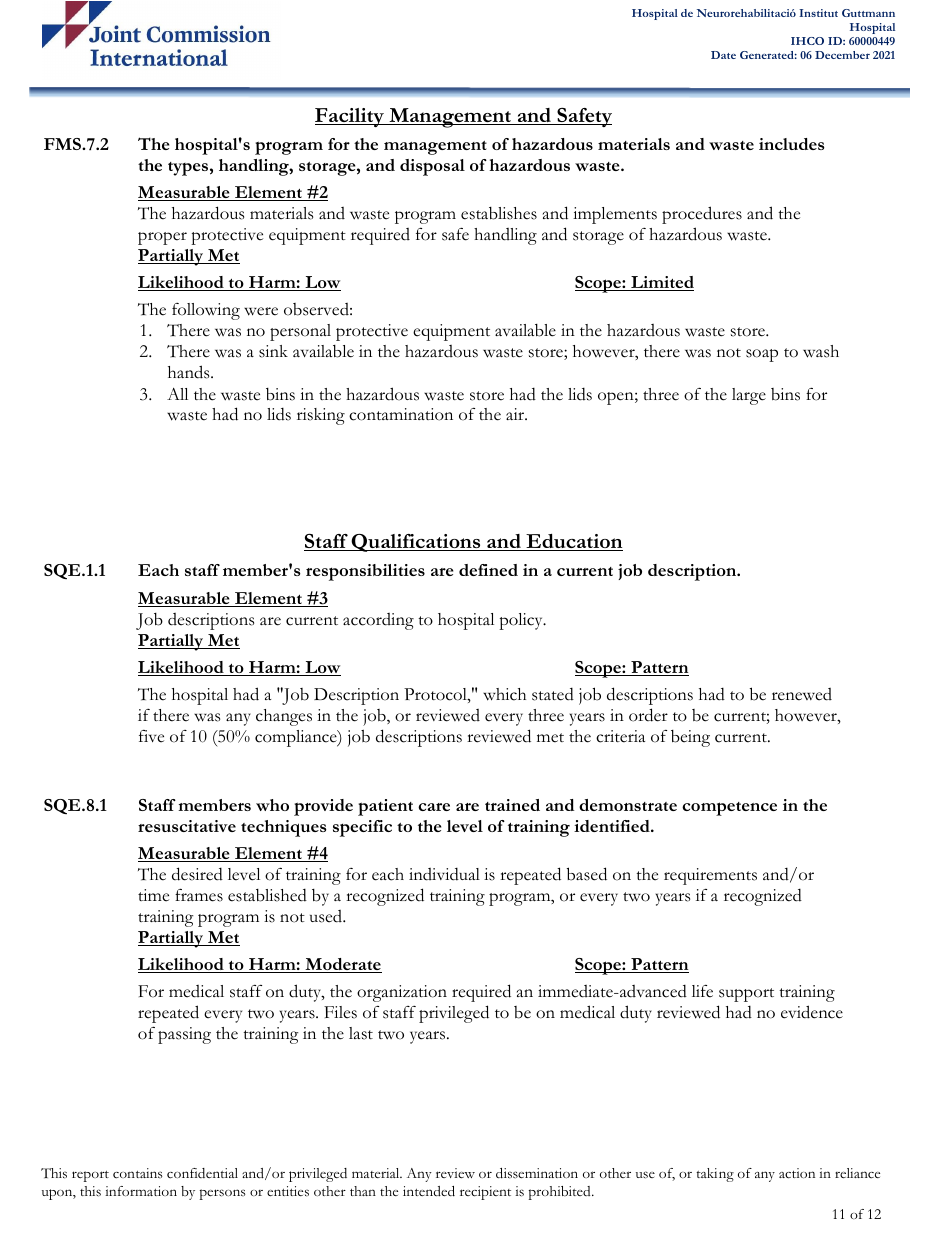 Image resolution: width=952 pixels, height=1233 pixels. Describe the element at coordinates (723, 55) in the screenshot. I see `Date` at that location.
